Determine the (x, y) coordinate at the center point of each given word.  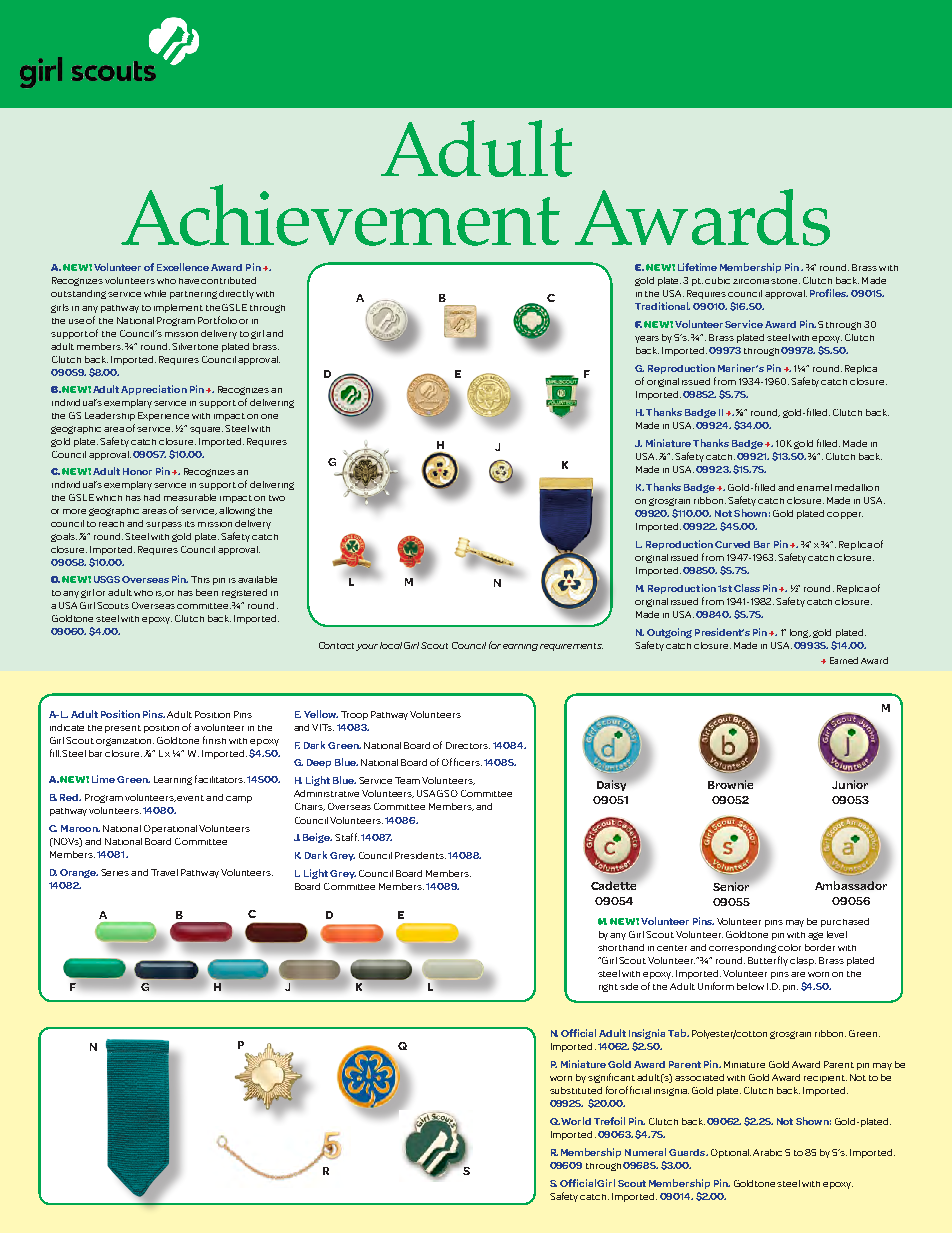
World (576, 1121)
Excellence (183, 267)
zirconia (751, 281)
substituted (576, 1090)
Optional (731, 1153)
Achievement (340, 215)
